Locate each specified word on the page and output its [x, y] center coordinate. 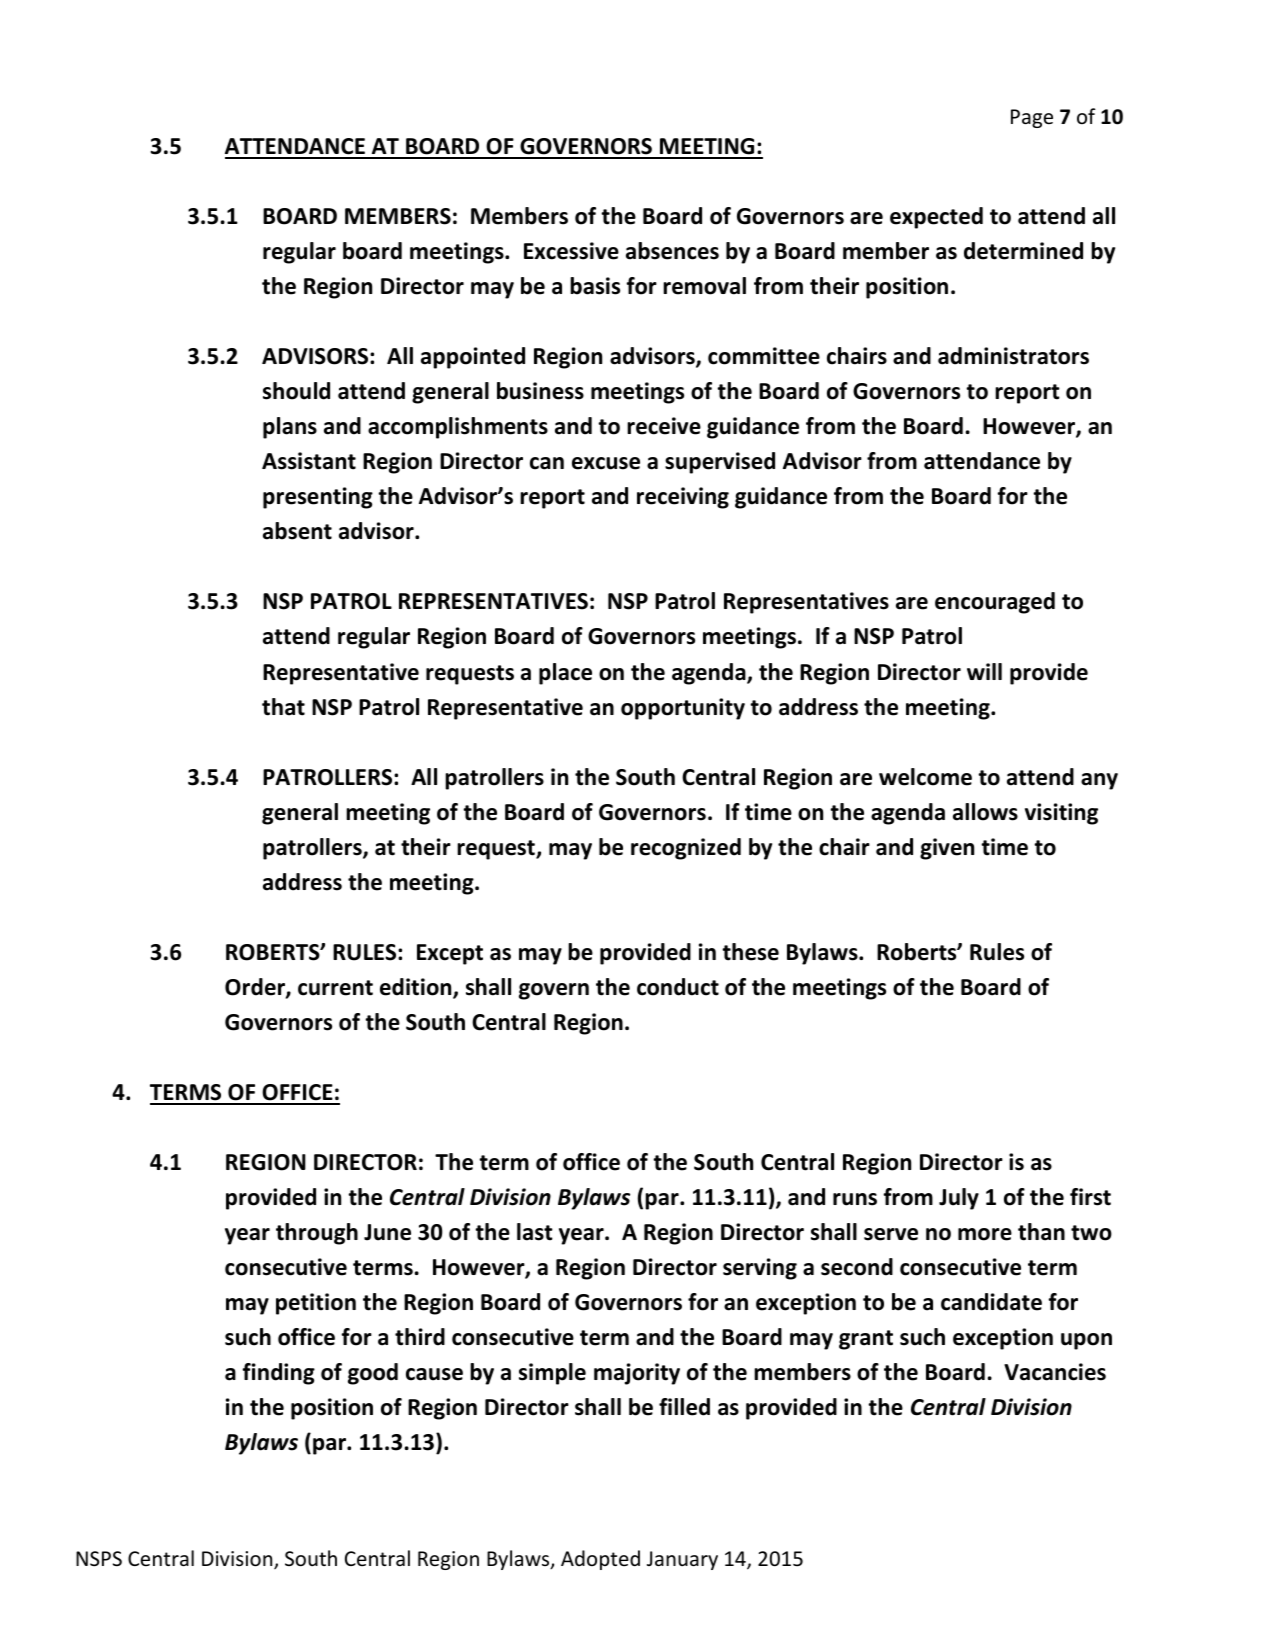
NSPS [99, 1559]
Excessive [571, 251]
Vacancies [1055, 1372]
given [947, 849]
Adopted [600, 1560]
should [296, 391]
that [283, 707]
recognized [686, 849]
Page [1032, 118]
